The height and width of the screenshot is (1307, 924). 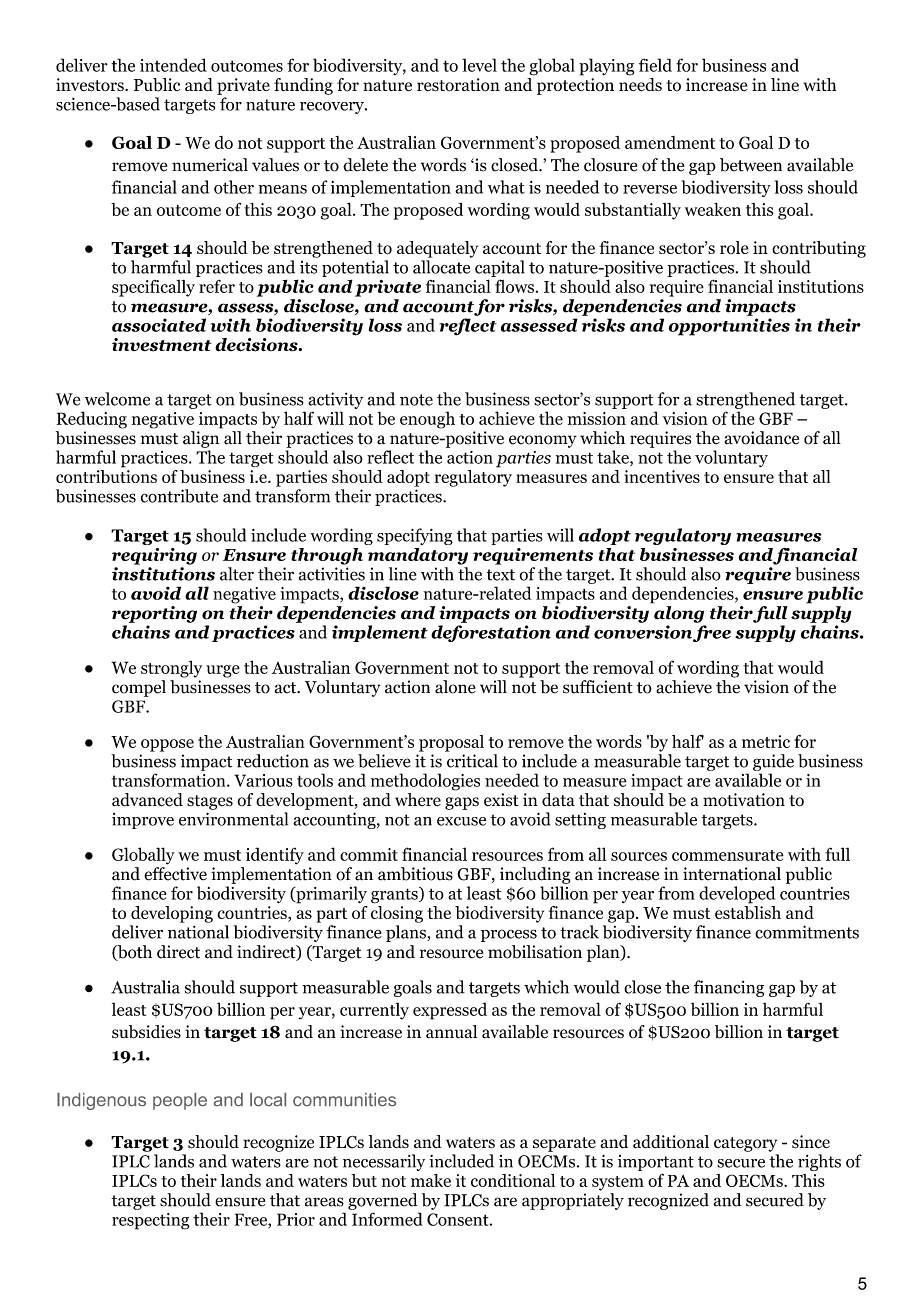 What do you see at coordinates (678, 613) in the screenshot?
I see `along` at bounding box center [678, 613].
